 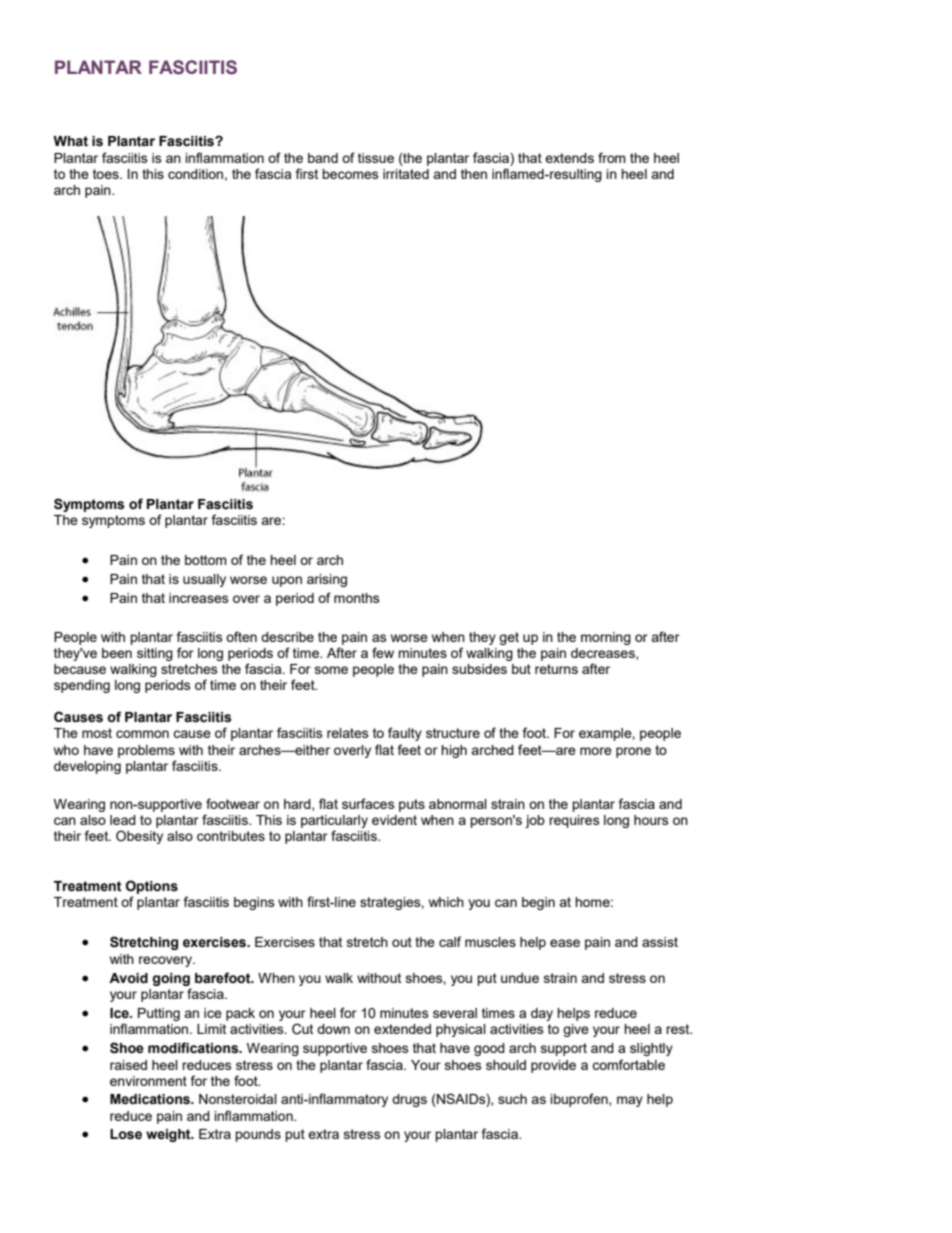 What do you see at coordinates (206, 560) in the document?
I see `bottom` at bounding box center [206, 560].
